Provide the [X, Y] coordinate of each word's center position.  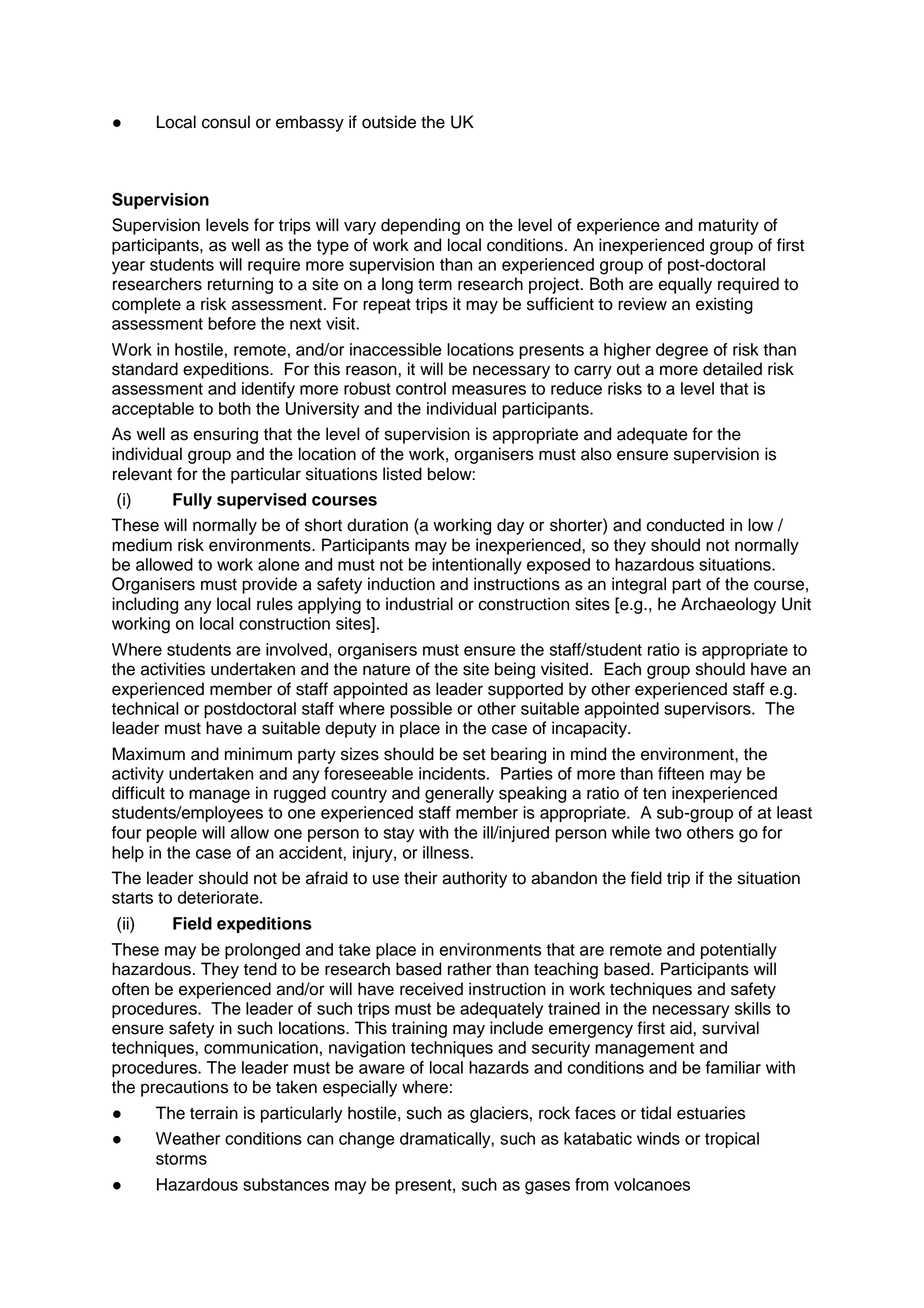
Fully [192, 501]
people [172, 834]
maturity [729, 226]
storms [181, 1159]
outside [389, 122]
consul [226, 122]
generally [459, 794]
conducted [685, 525]
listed [402, 474]
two [668, 833]
